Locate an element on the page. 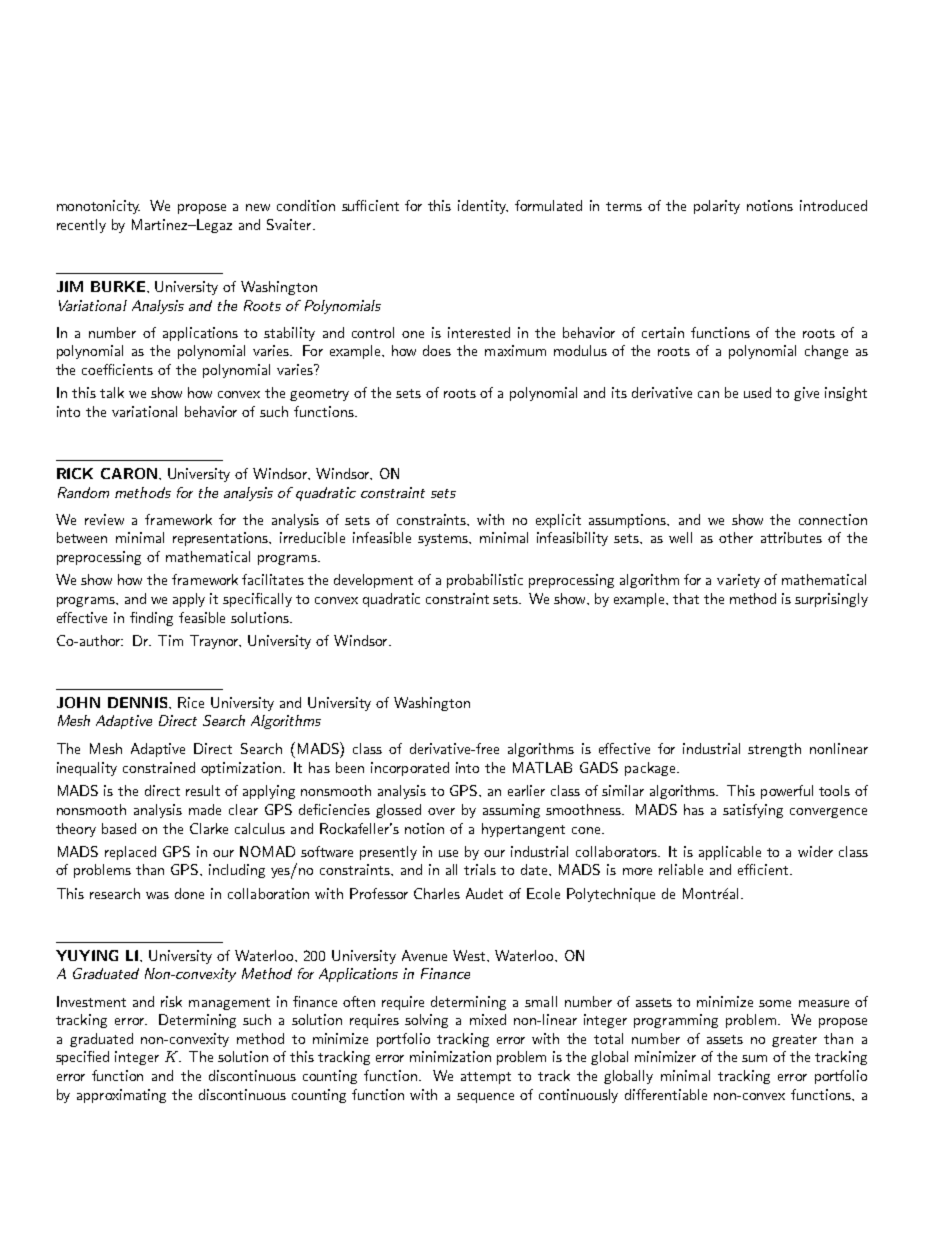  polarity is located at coordinates (717, 207).
